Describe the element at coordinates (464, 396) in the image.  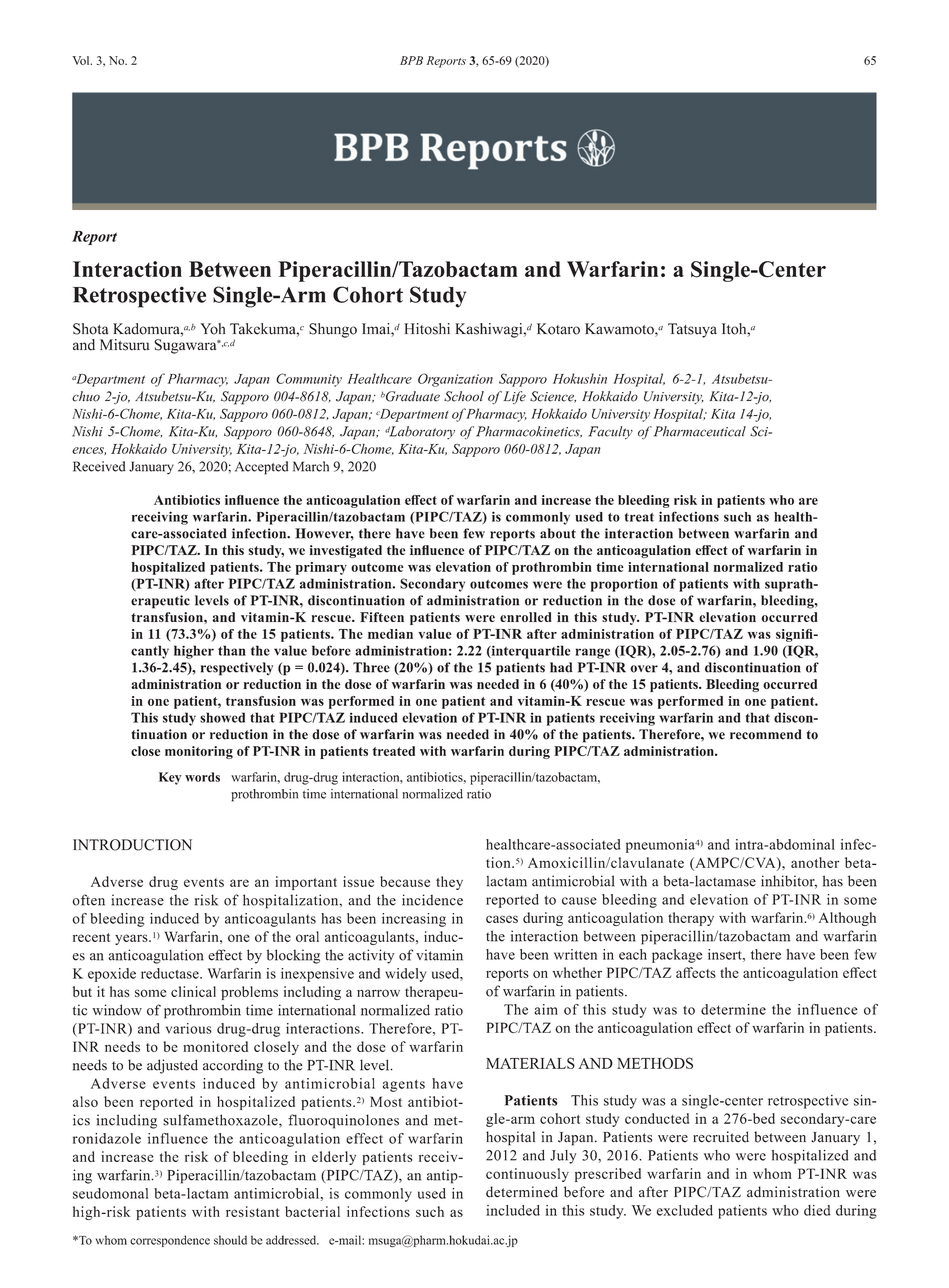
I see `School` at that location.
